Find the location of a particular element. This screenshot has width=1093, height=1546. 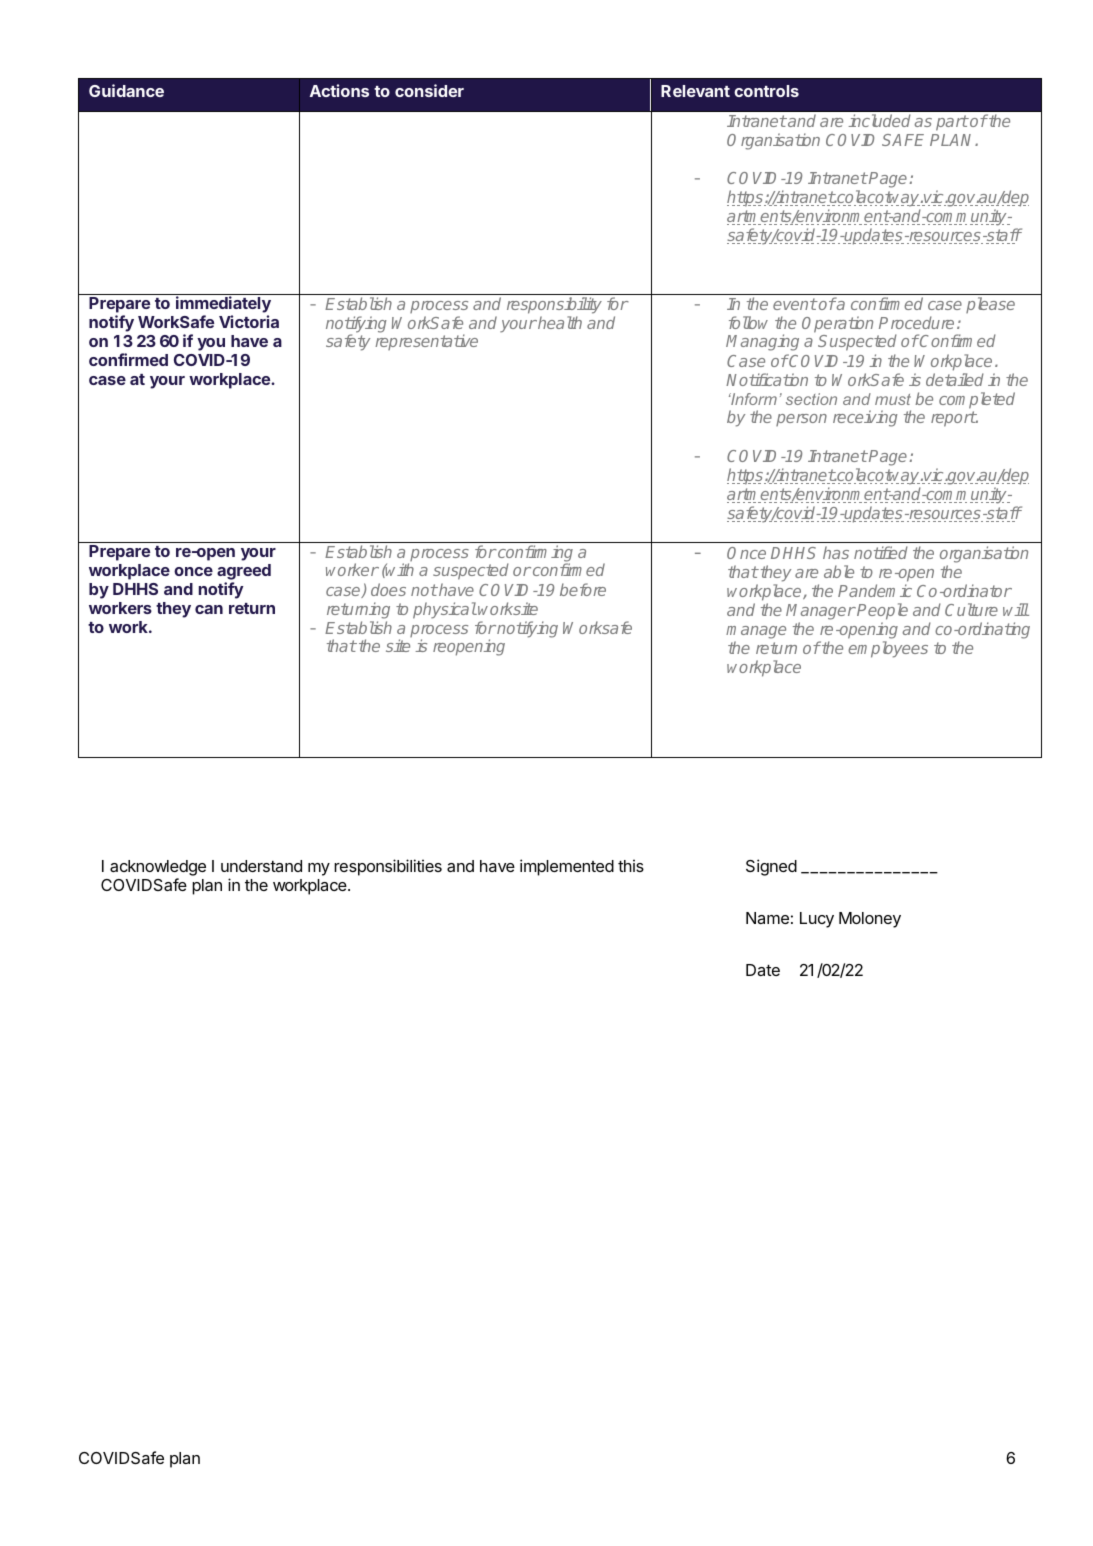

Actions is located at coordinates (339, 90).
